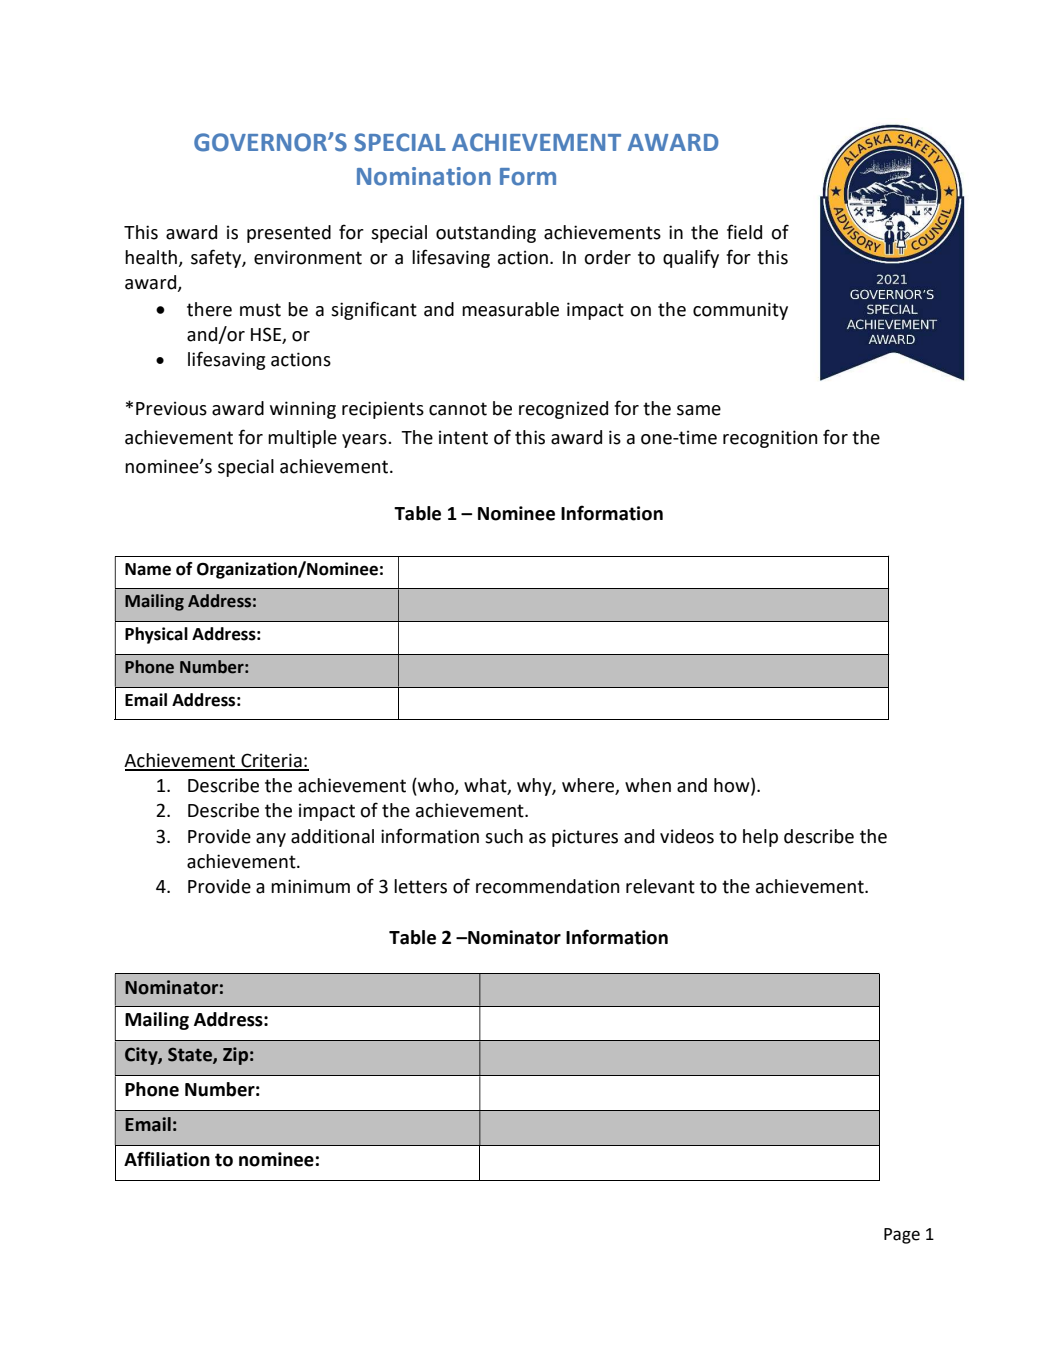  What do you see at coordinates (547, 886) in the image?
I see `recommendation` at bounding box center [547, 886].
